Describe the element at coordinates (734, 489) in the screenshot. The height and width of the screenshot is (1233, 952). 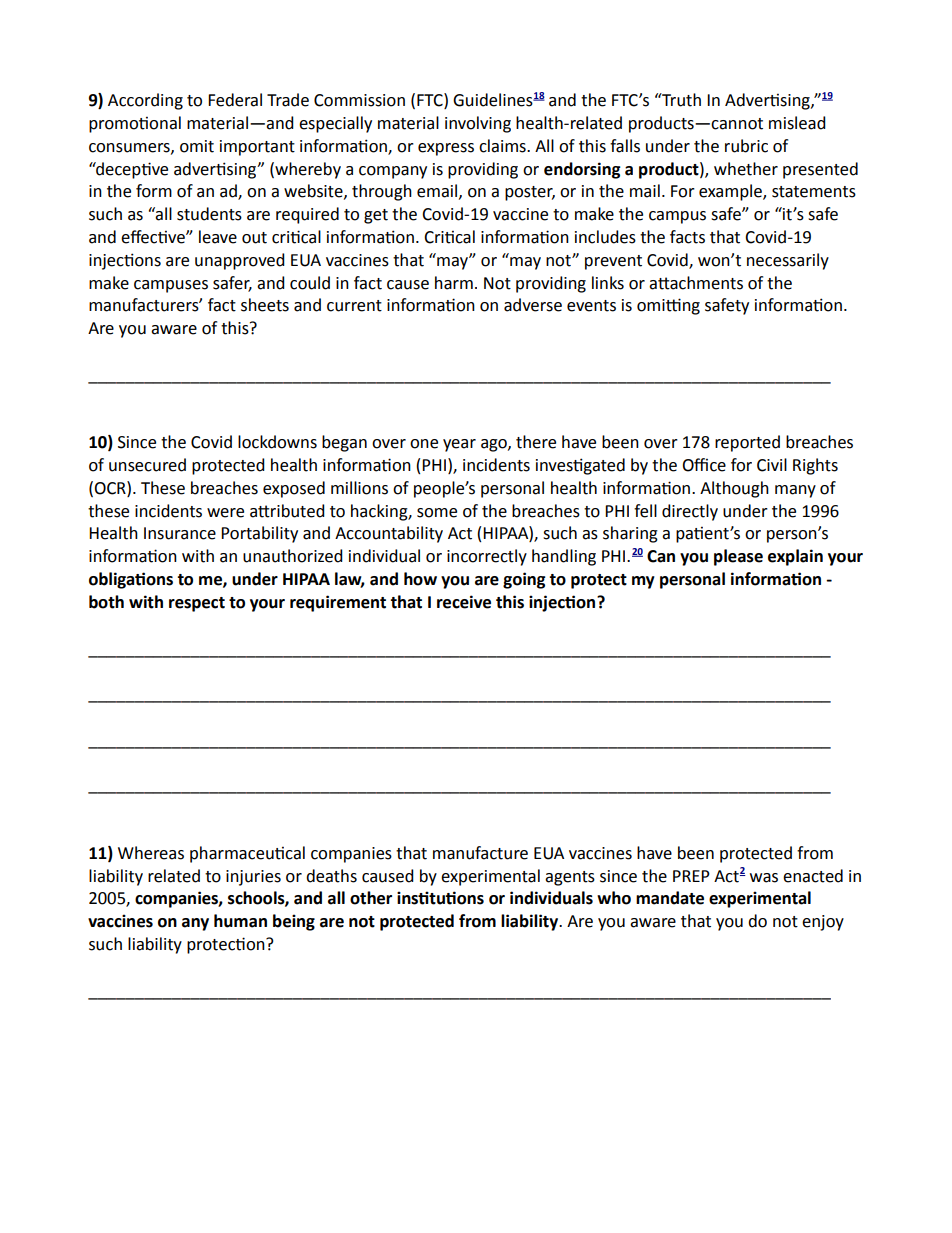
I see `Although` at that location.
